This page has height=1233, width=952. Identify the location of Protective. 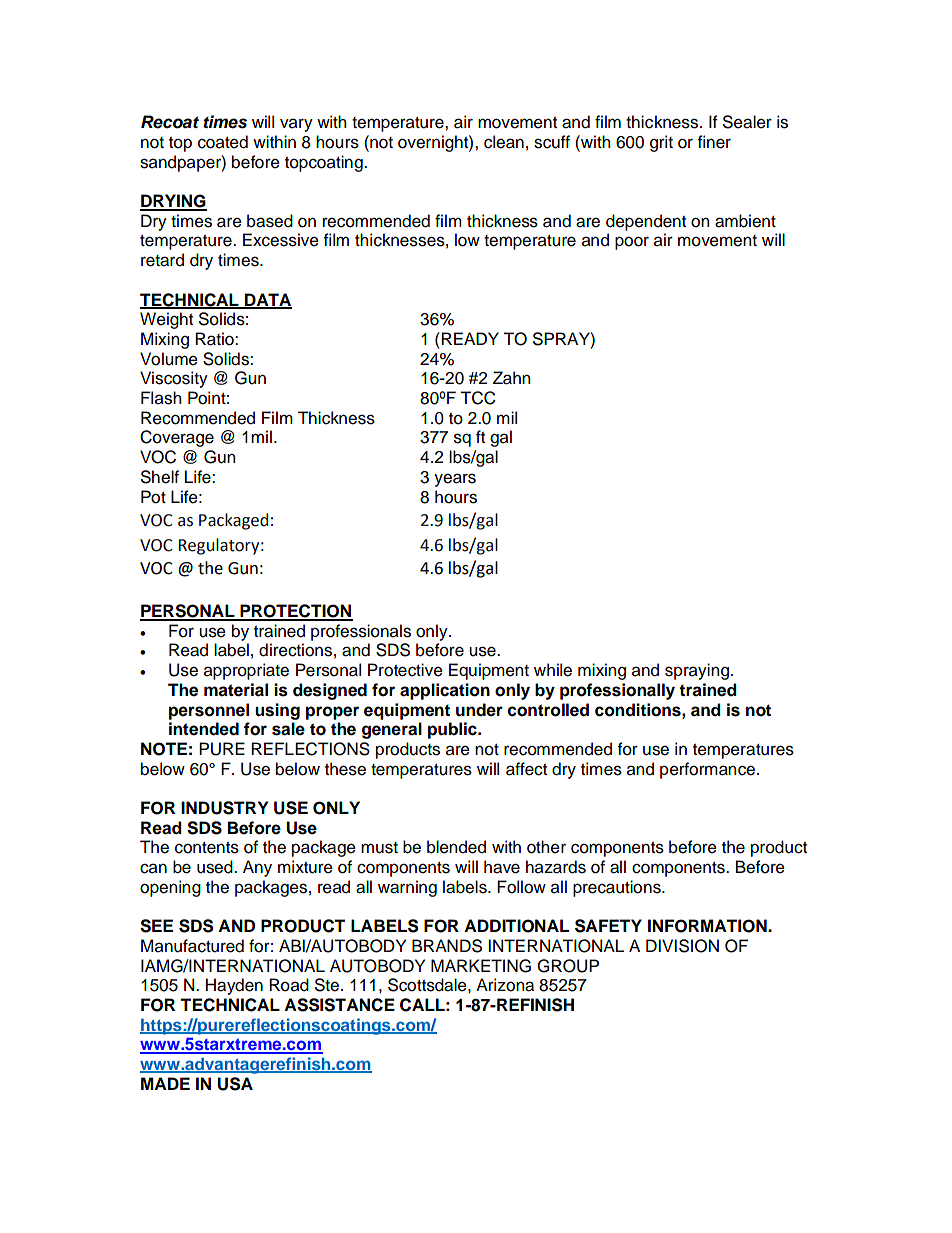
(405, 670).
